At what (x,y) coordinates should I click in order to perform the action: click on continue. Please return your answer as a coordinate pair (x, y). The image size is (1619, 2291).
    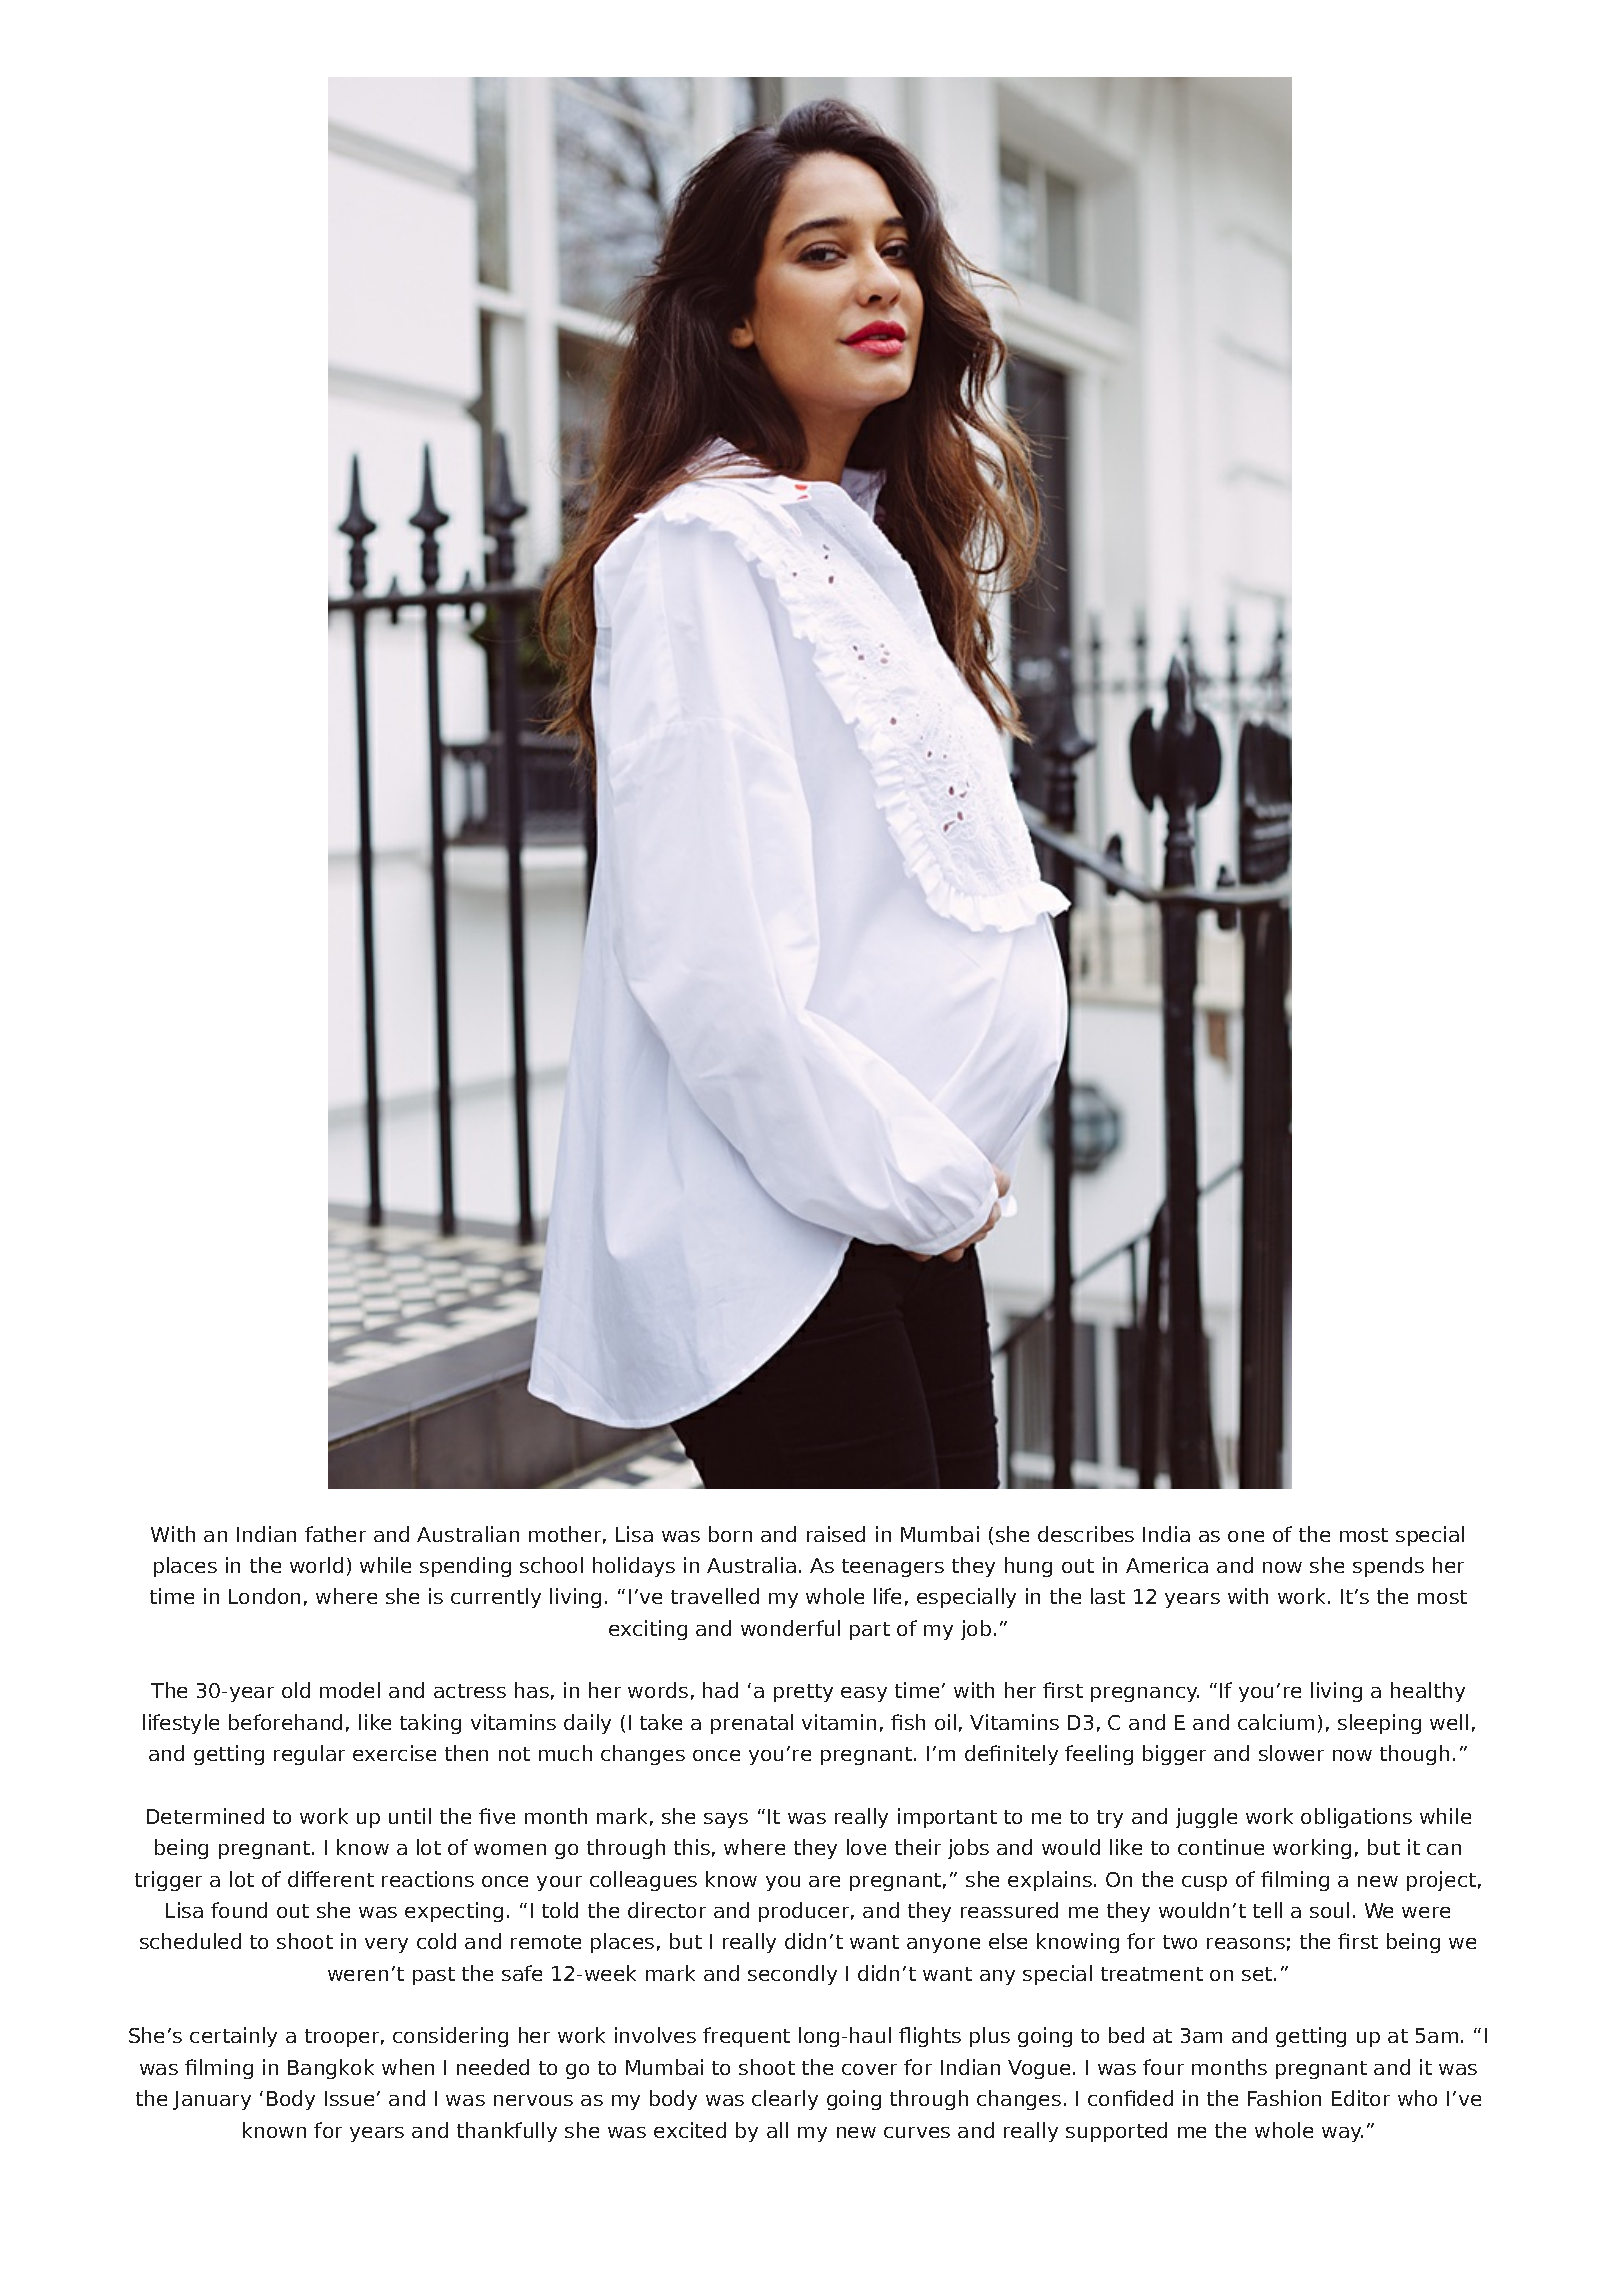
    Looking at the image, I should click on (1221, 1847).
